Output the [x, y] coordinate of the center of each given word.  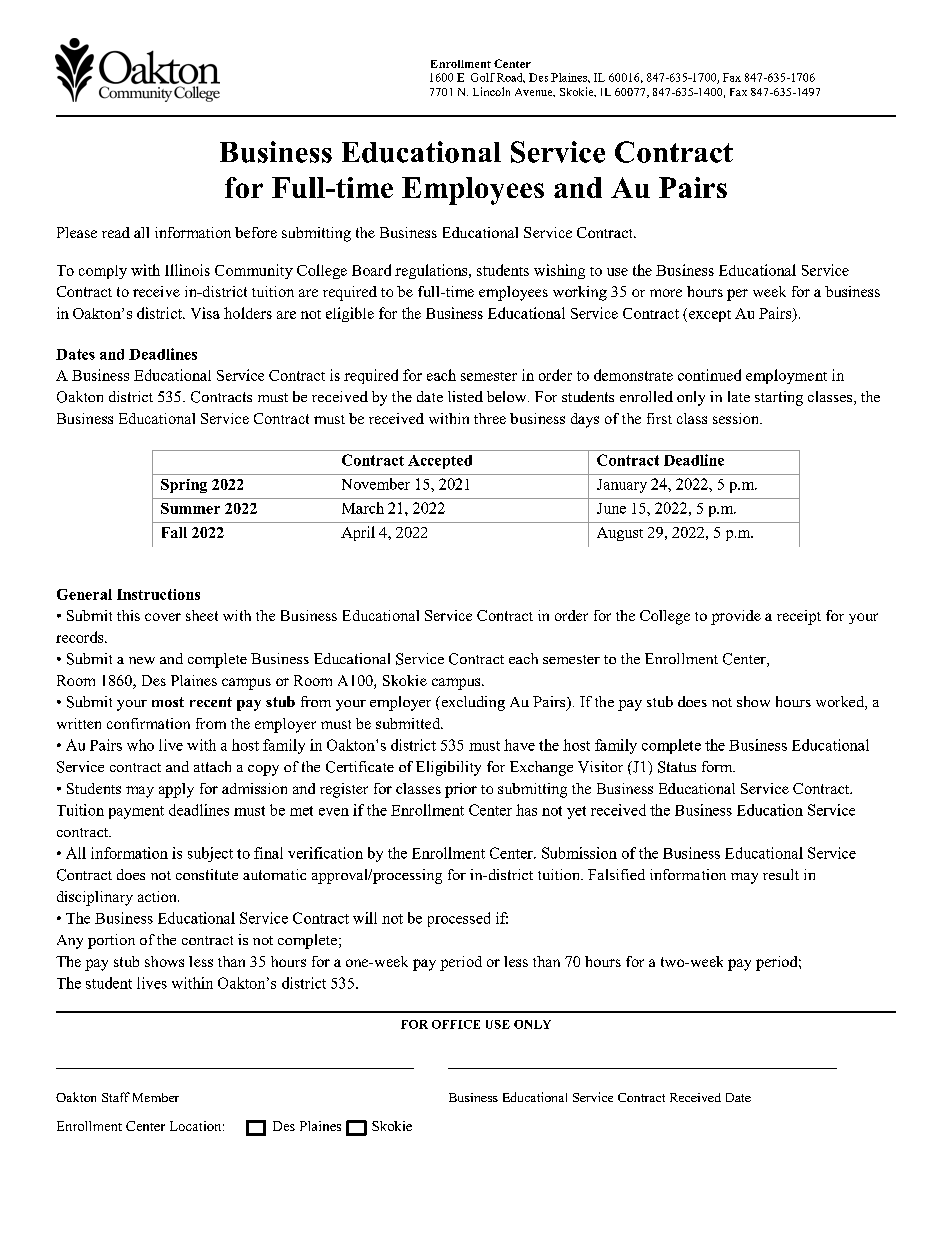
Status [677, 767]
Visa [205, 313]
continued [709, 375]
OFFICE [456, 1024]
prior [461, 790]
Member [156, 1097]
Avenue [535, 92]
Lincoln [491, 91]
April [358, 533]
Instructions [158, 594]
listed [465, 396]
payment [136, 812]
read [116, 232]
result [781, 874]
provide [736, 617]
